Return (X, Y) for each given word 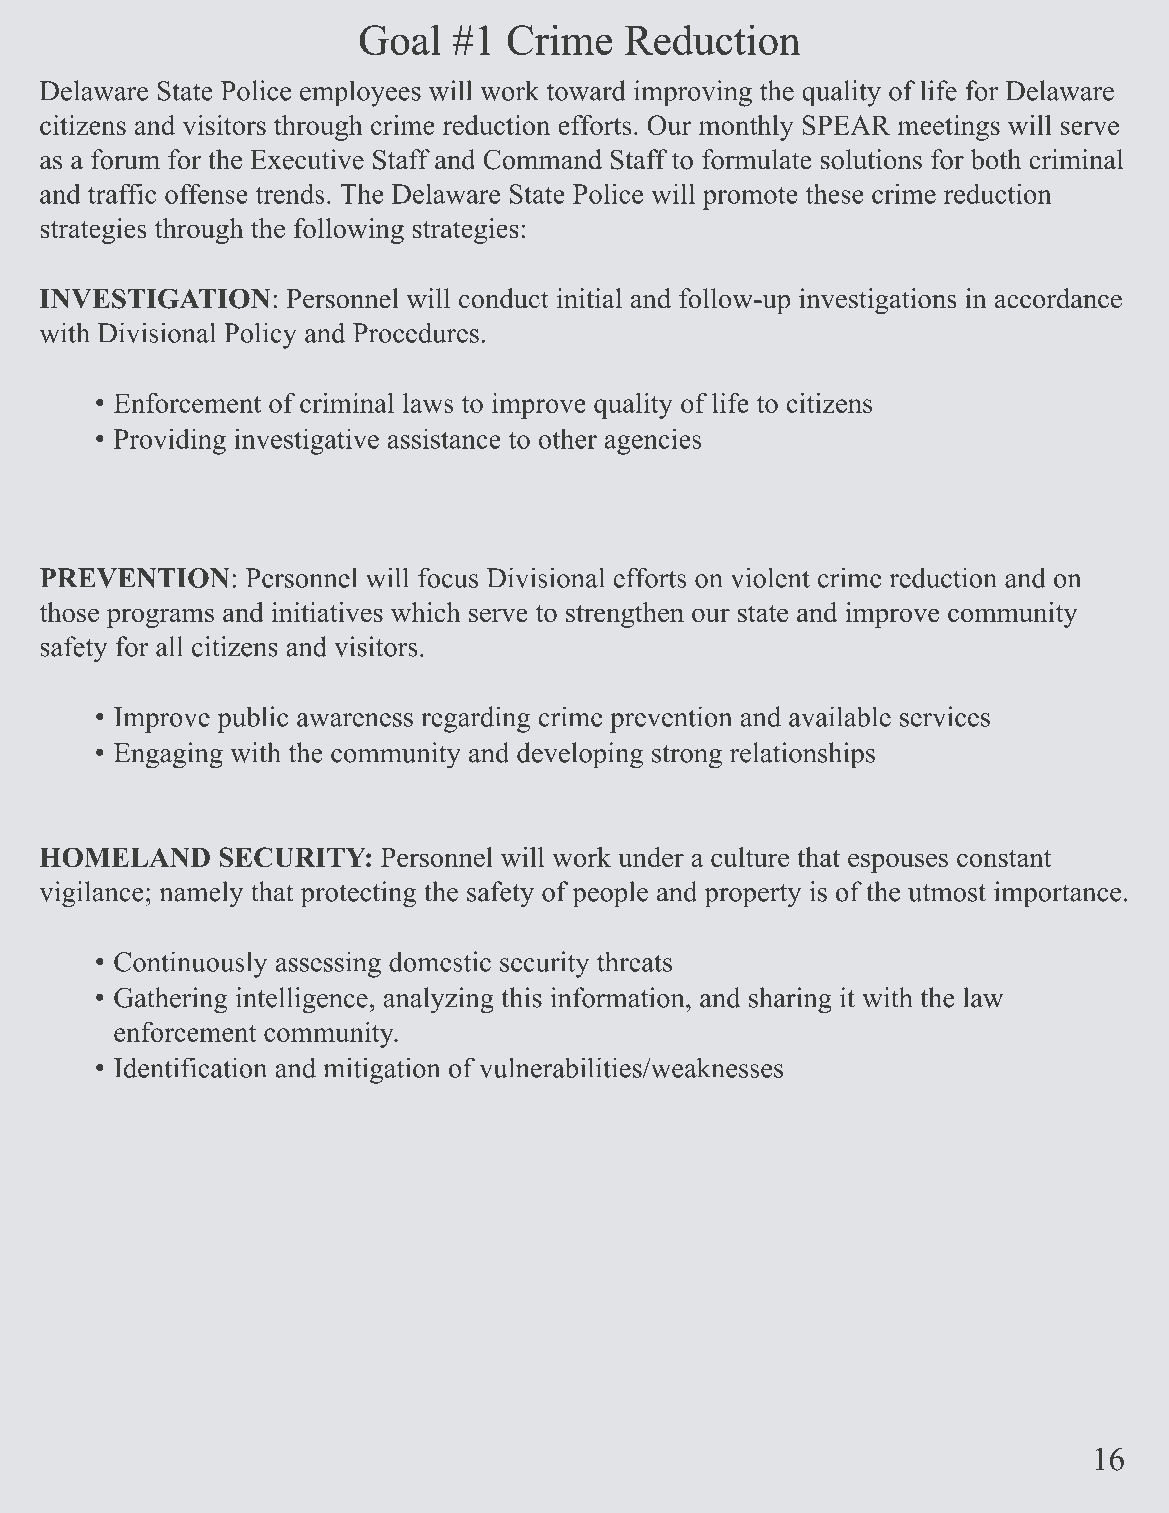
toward (586, 90)
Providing (170, 441)
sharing (790, 1000)
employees (360, 93)
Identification (190, 1067)
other (568, 438)
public (252, 719)
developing (580, 755)
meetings (949, 128)
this (522, 997)
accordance (1058, 298)
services (945, 716)
